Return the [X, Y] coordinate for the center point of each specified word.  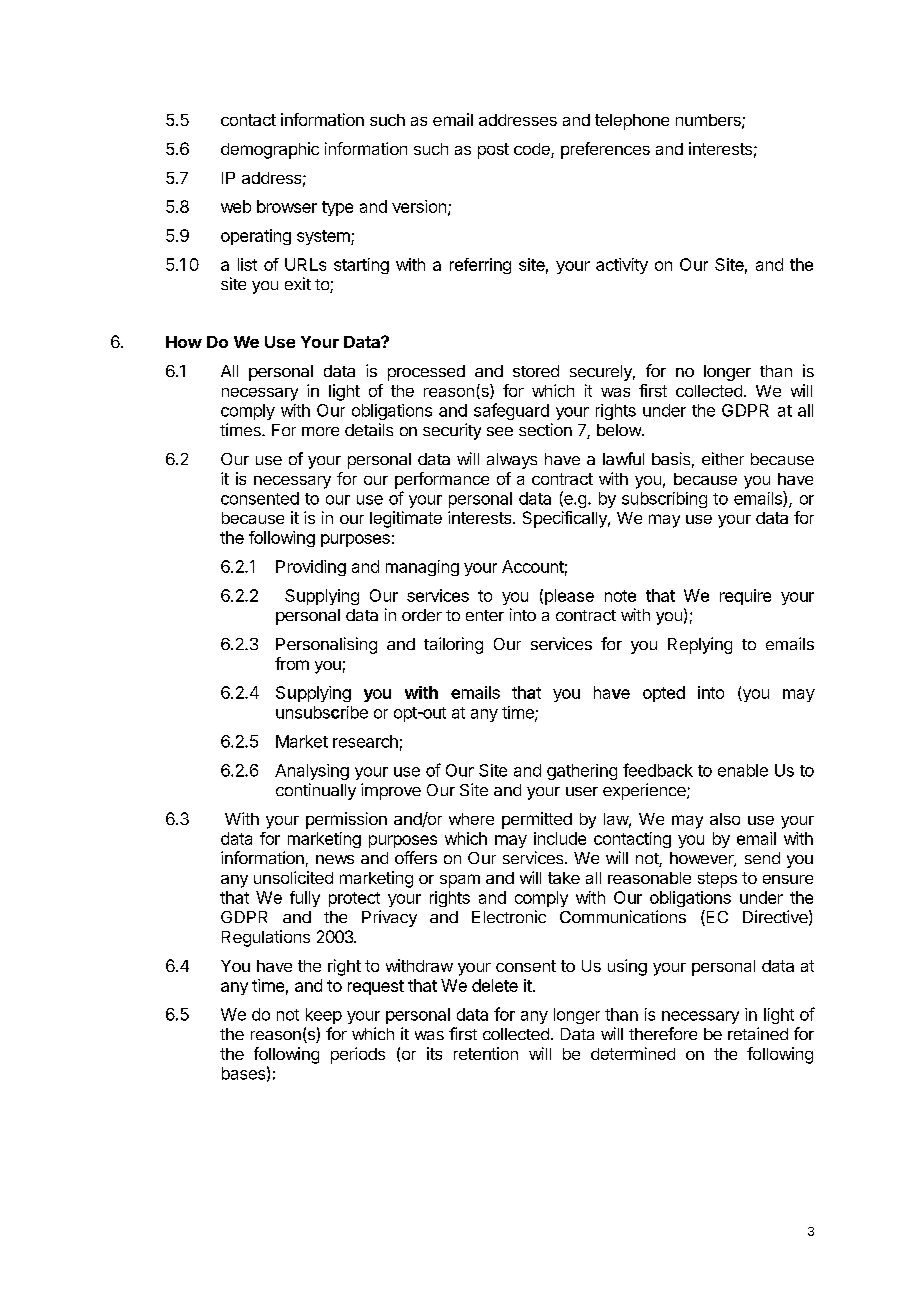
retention [486, 1053]
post [493, 151]
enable [743, 770]
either [723, 458]
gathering [582, 772]
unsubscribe [322, 712]
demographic [270, 150]
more [320, 431]
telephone [632, 122]
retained [758, 1033]
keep [324, 1016]
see [500, 431]
